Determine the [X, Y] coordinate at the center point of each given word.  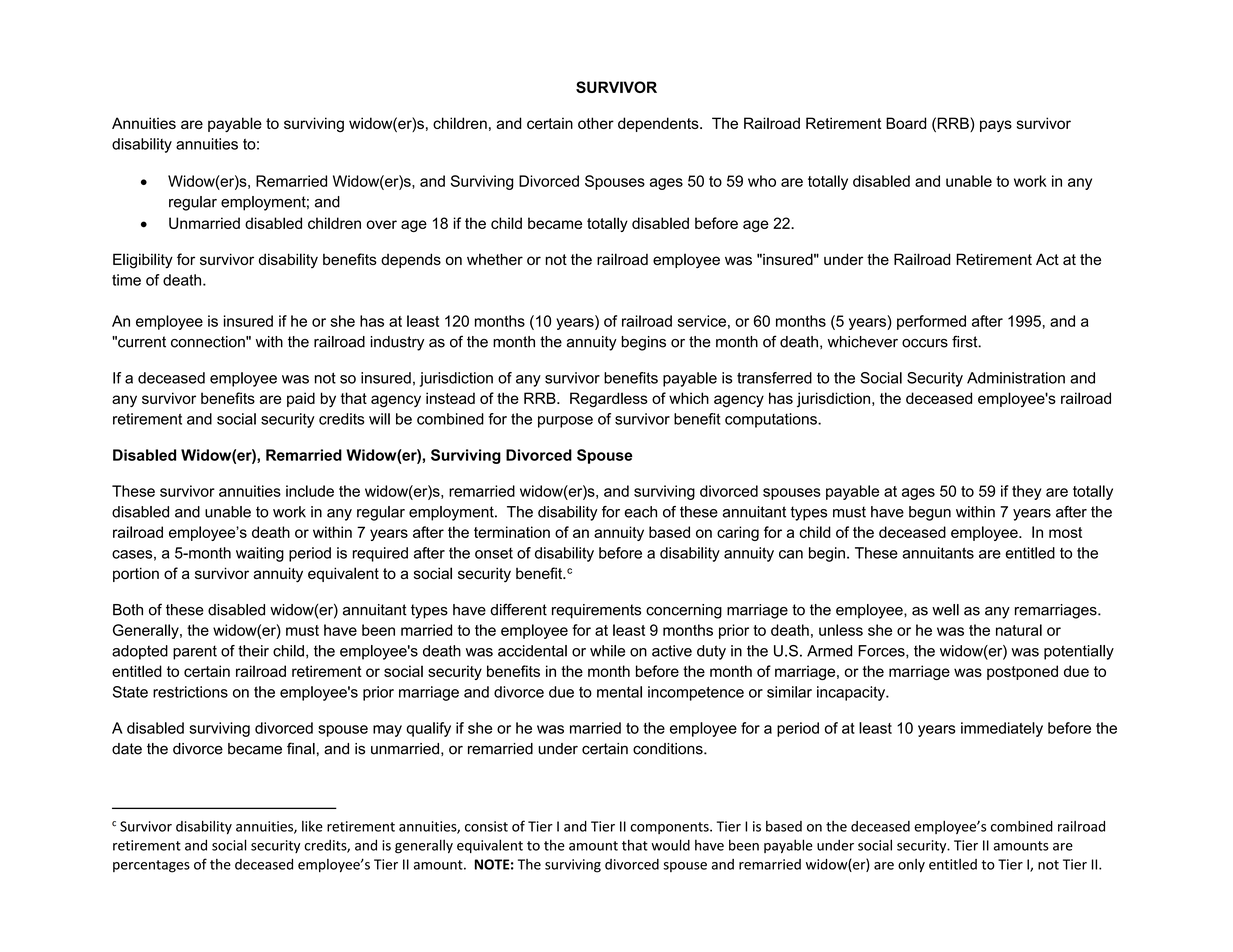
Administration [1016, 378]
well [945, 610]
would [670, 845]
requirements [596, 611]
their [253, 651]
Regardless [609, 399]
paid [301, 399]
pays [996, 126]
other [596, 123]
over [382, 224]
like [312, 826]
